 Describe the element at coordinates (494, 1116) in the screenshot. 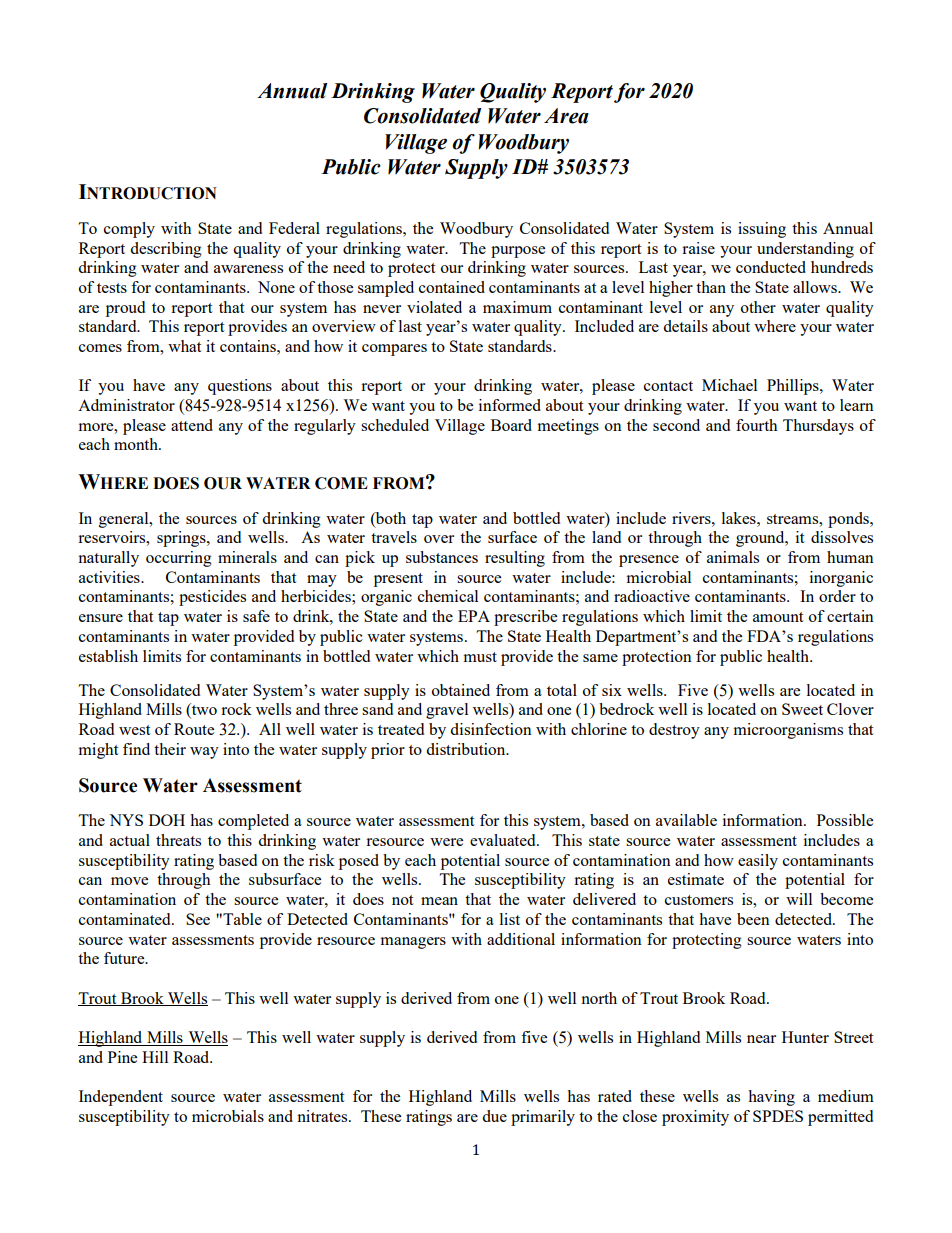

I see `due` at that location.
